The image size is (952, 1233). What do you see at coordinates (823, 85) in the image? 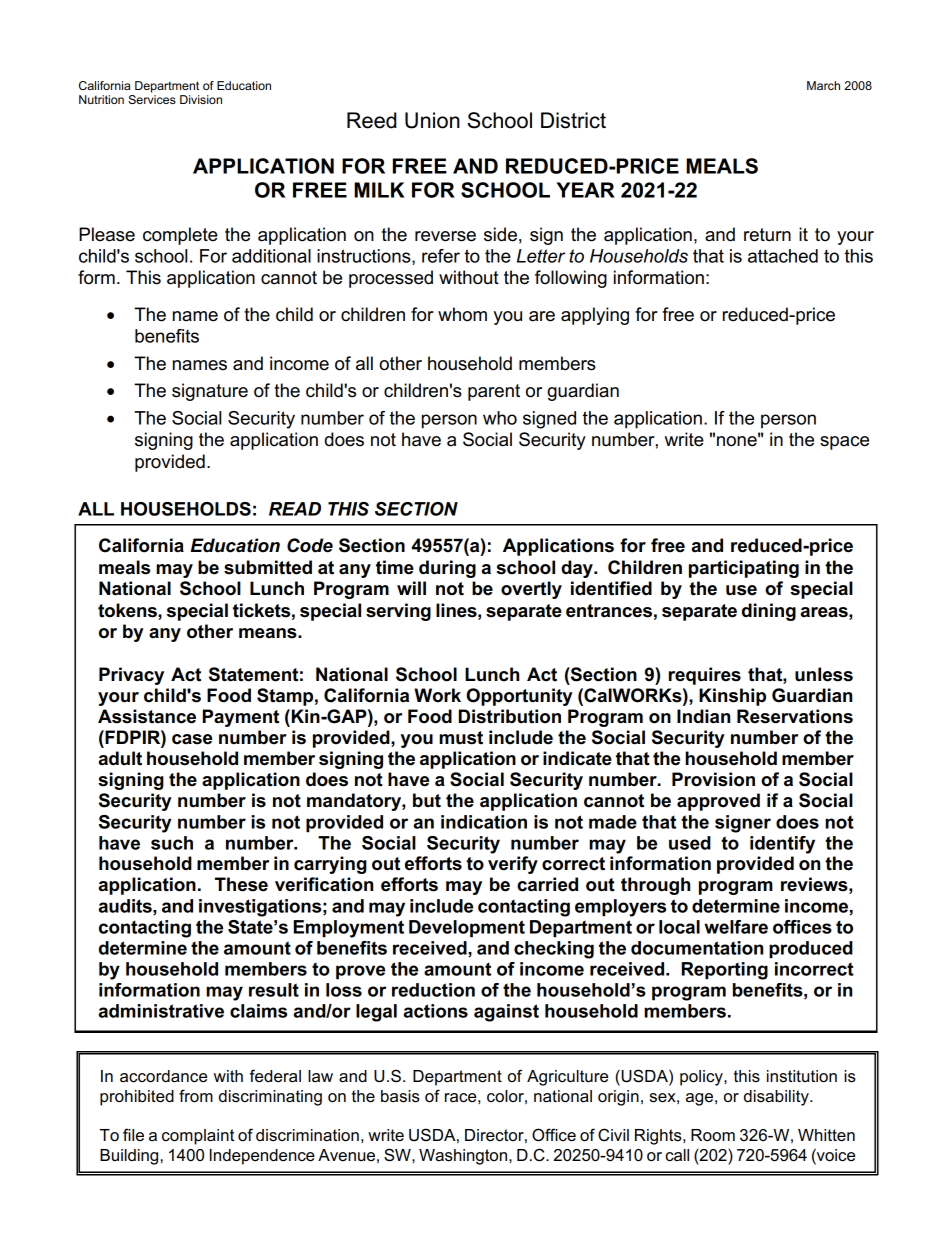
I see `March` at bounding box center [823, 85].
